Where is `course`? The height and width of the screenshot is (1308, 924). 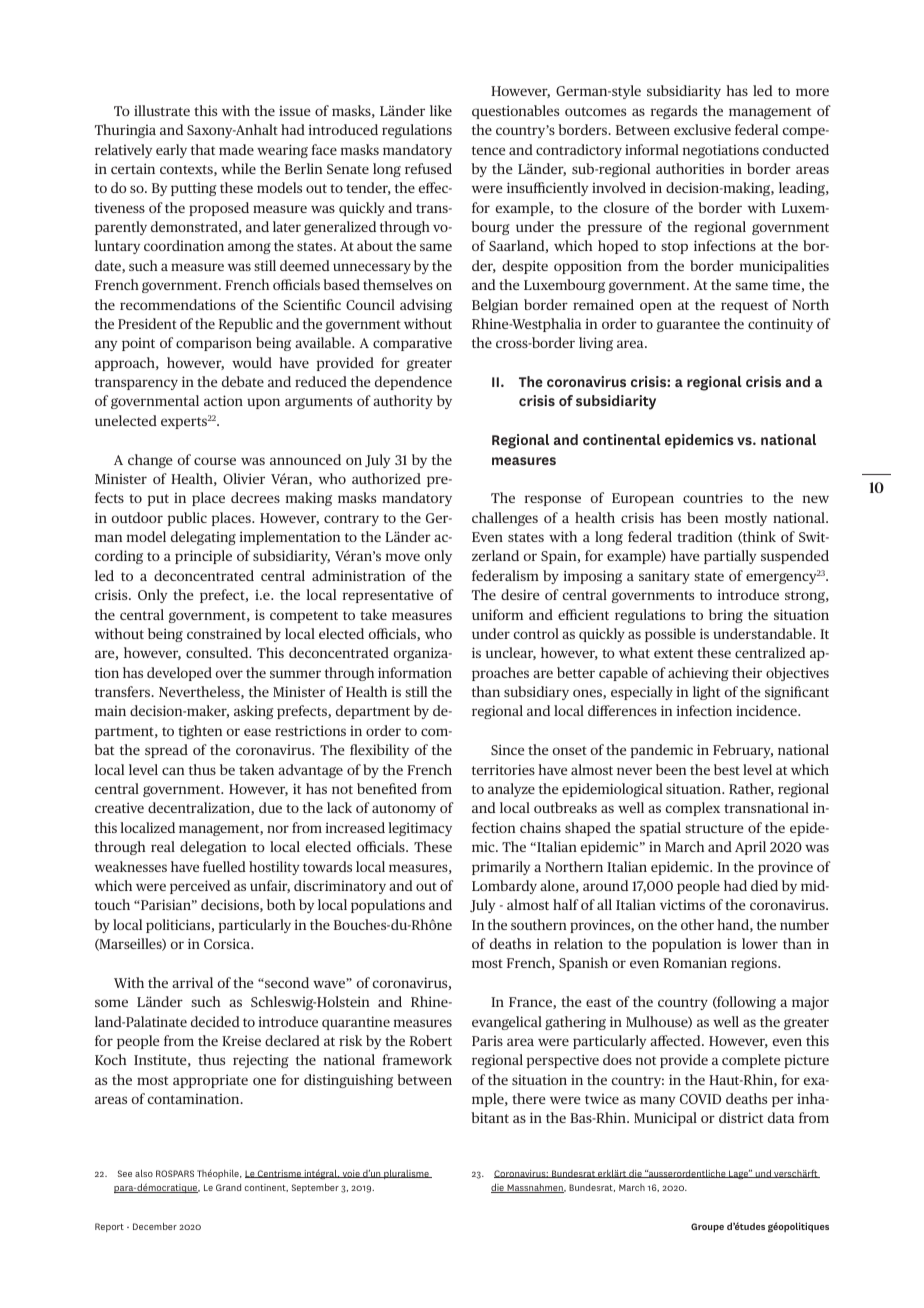 course is located at coordinates (215, 461).
